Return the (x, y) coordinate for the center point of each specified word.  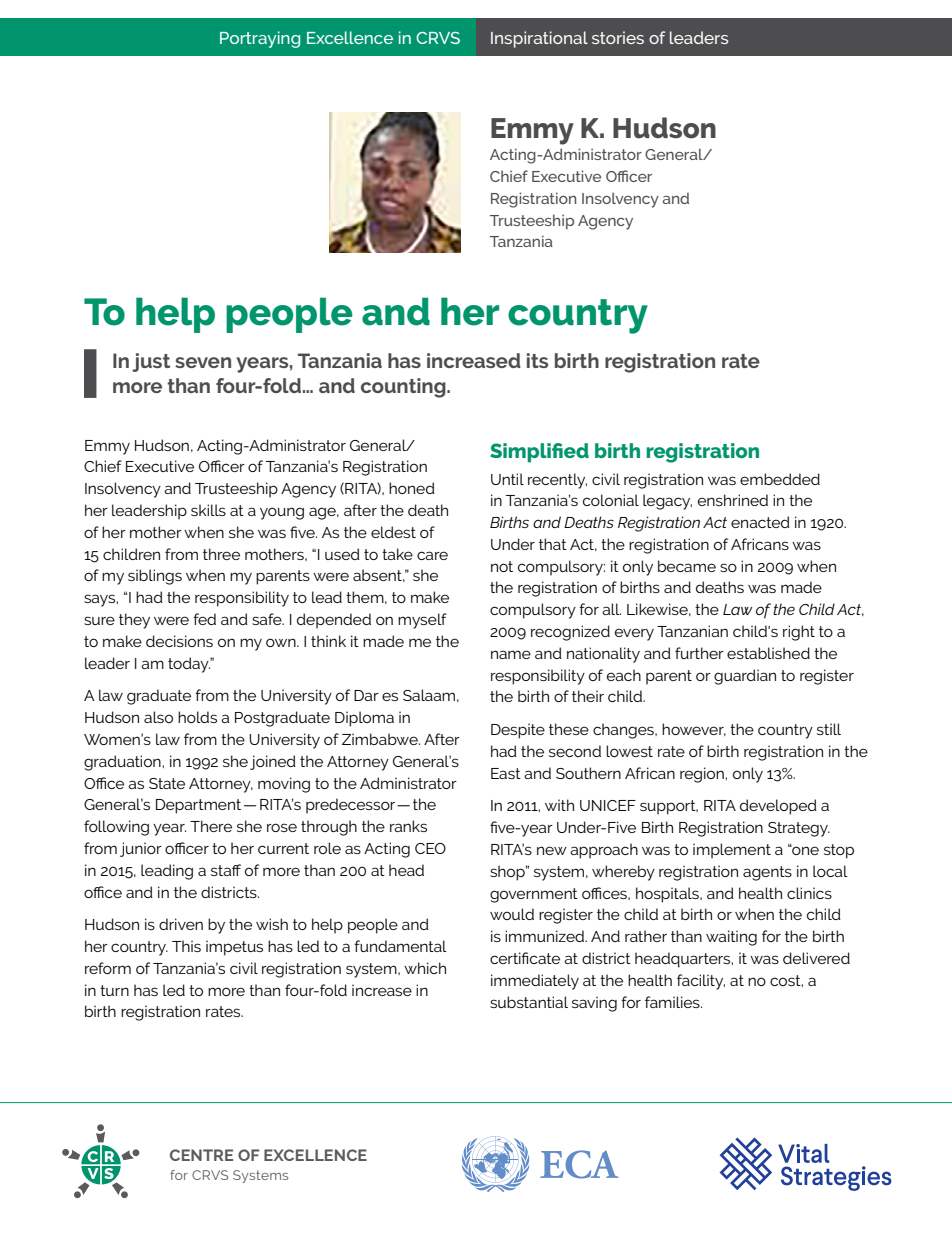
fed (204, 619)
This (186, 946)
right (799, 633)
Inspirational (539, 39)
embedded (780, 479)
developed (778, 807)
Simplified (539, 453)
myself (422, 621)
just (151, 362)
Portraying (260, 39)
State (167, 783)
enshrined (733, 500)
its (537, 360)
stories (618, 37)
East (506, 773)
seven (203, 362)
